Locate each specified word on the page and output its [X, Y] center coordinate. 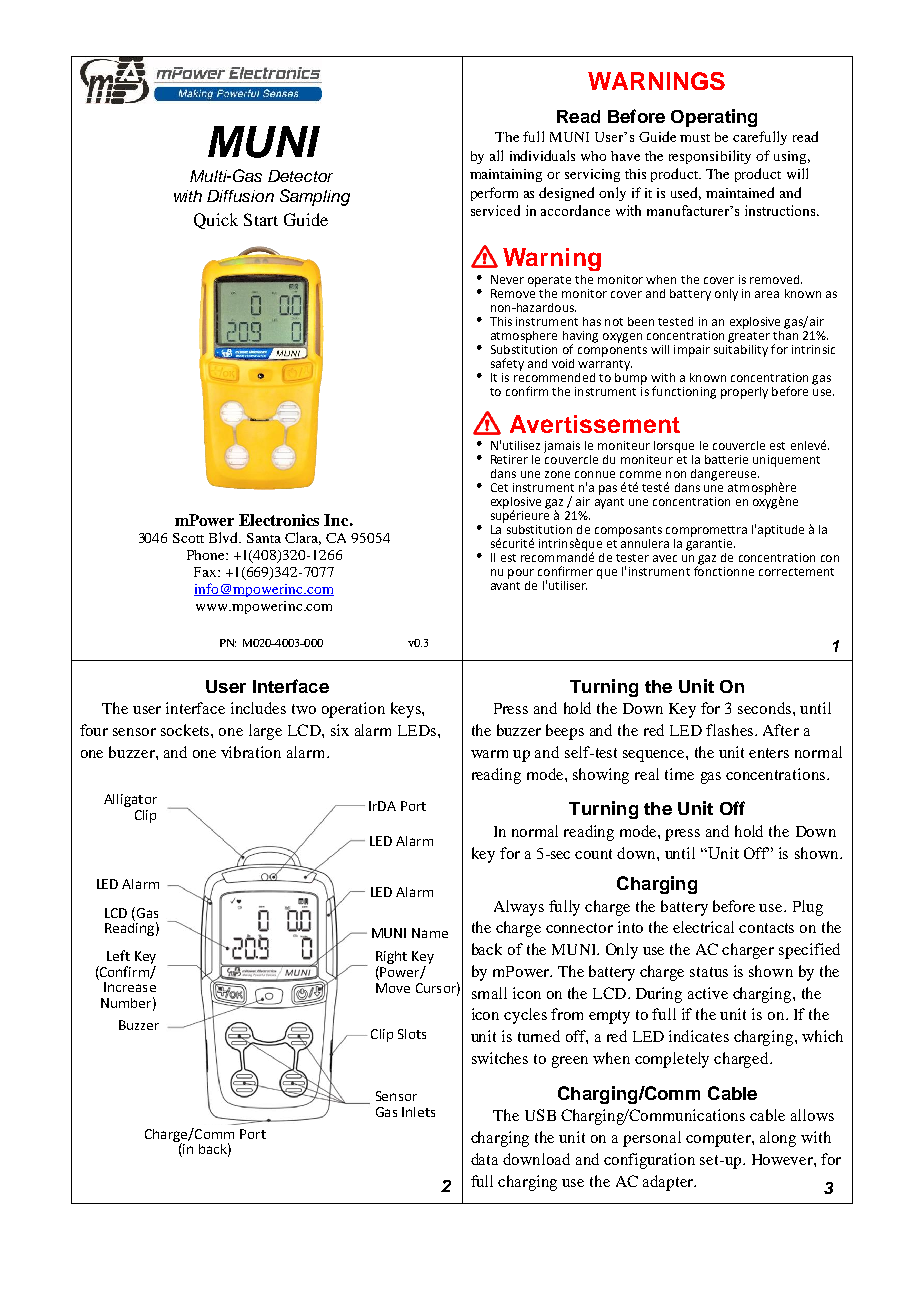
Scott [188, 538]
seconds [766, 708]
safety [507, 364]
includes [258, 708]
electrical [703, 927]
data [484, 1159]
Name [430, 933]
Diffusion [240, 196]
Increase [130, 987]
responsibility [710, 157]
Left [118, 955]
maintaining [506, 175]
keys [407, 710]
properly [744, 393]
